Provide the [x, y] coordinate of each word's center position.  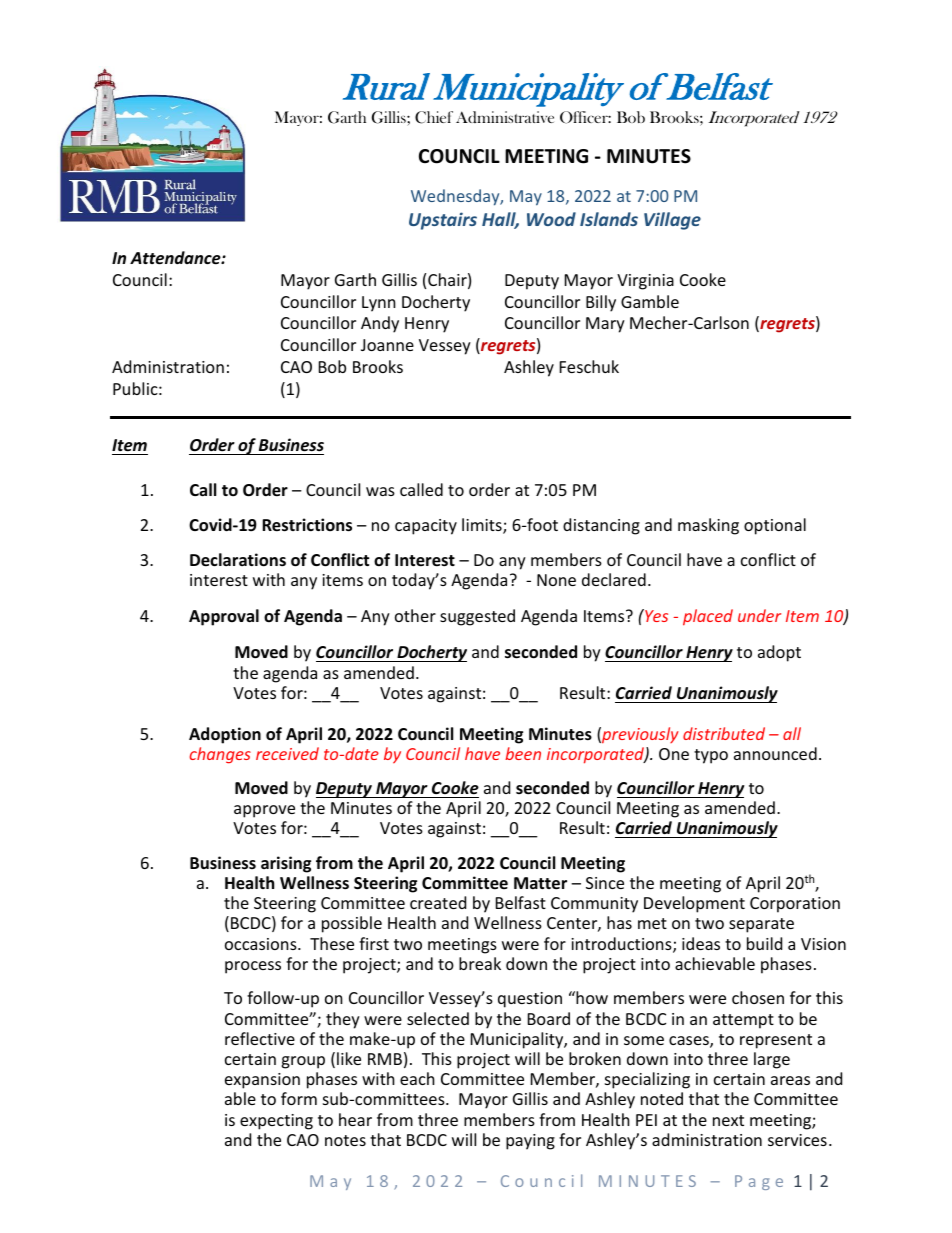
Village [672, 221]
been [523, 753]
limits [483, 526]
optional [775, 526]
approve [264, 811]
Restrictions [307, 525]
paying [530, 1142]
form [299, 1098]
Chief [434, 117]
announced [775, 753]
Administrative [505, 117]
